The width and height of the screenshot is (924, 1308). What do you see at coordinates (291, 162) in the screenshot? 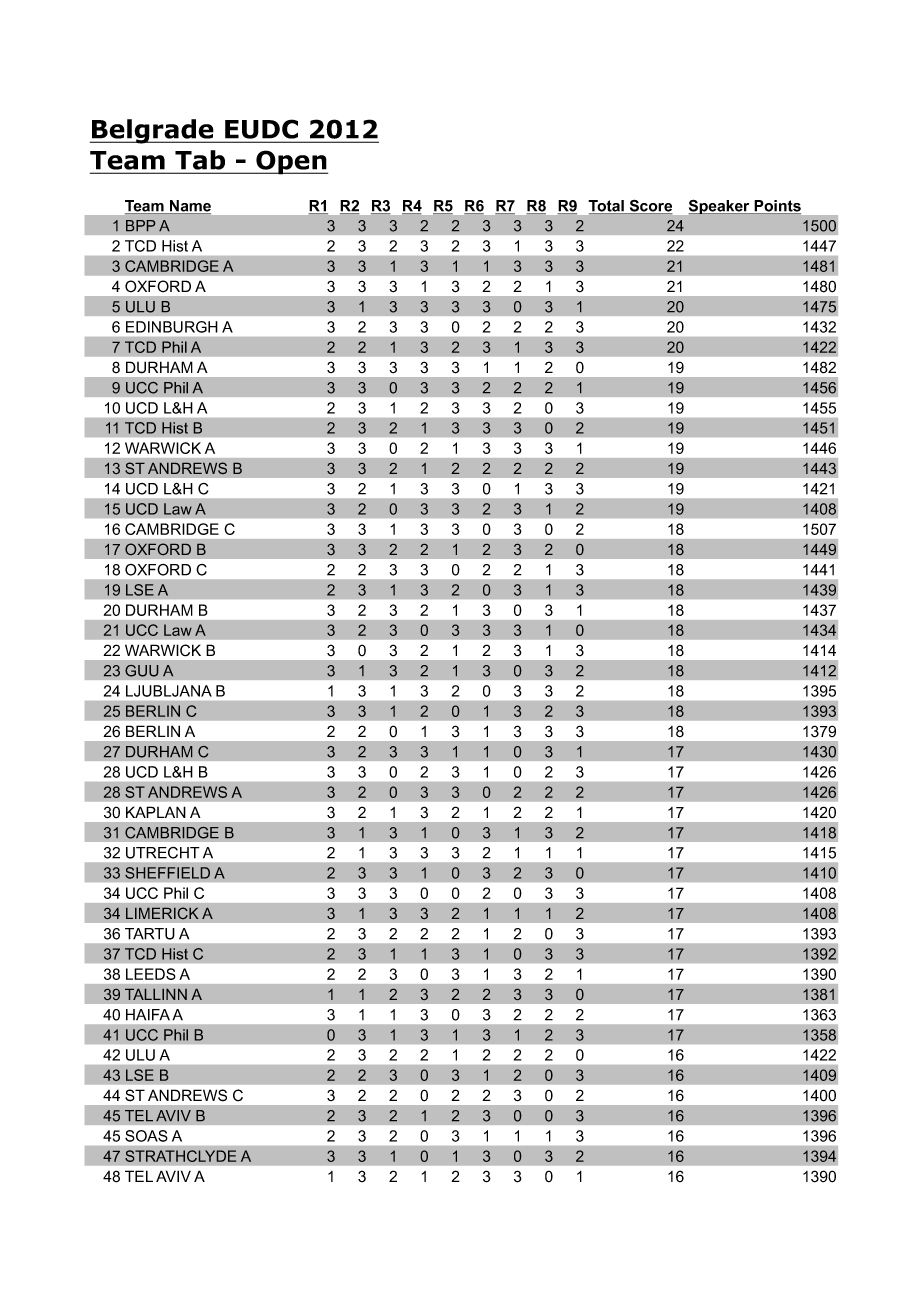
I see `Open` at bounding box center [291, 162].
